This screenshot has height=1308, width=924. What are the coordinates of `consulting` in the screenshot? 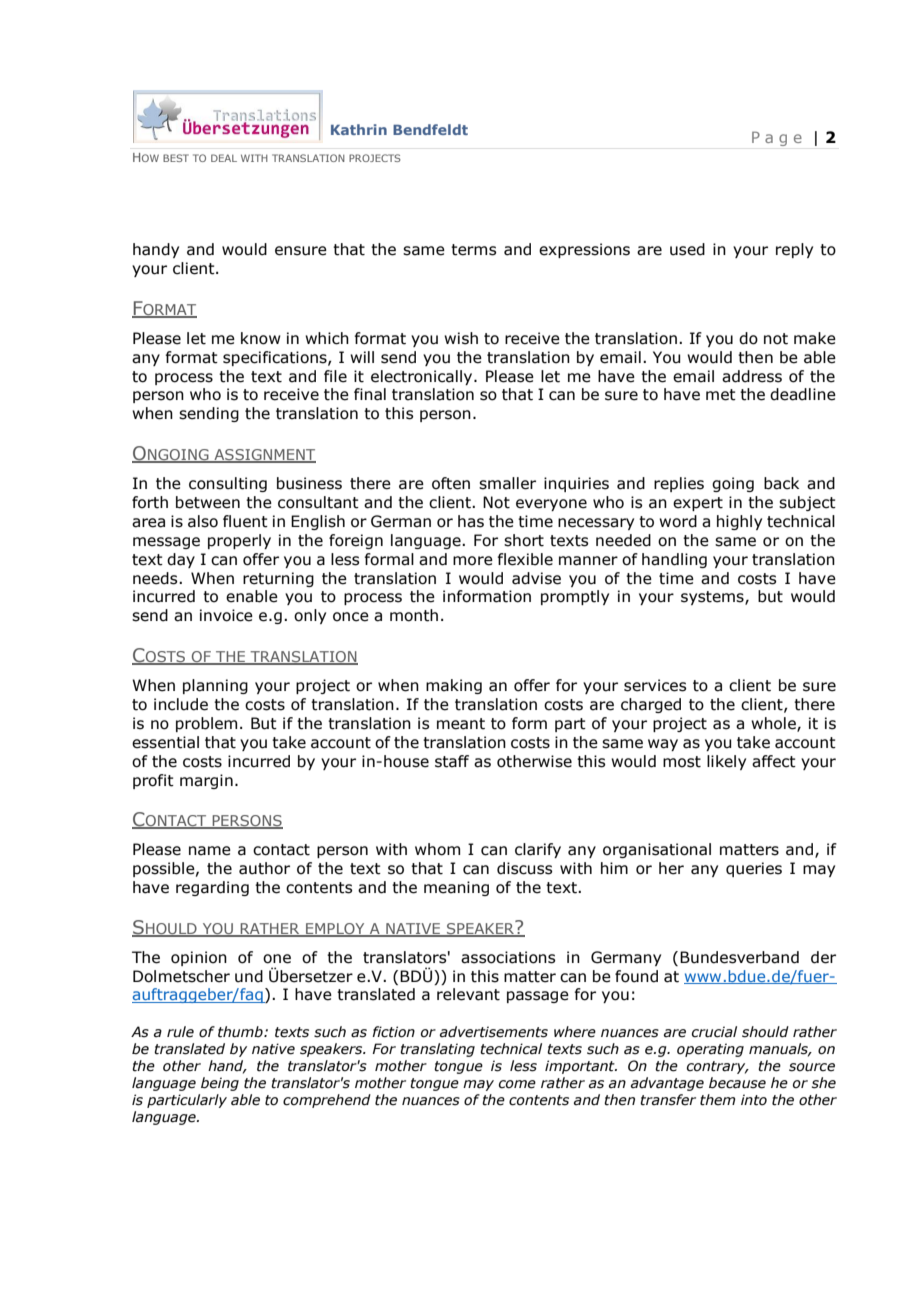 It's located at (228, 484).
